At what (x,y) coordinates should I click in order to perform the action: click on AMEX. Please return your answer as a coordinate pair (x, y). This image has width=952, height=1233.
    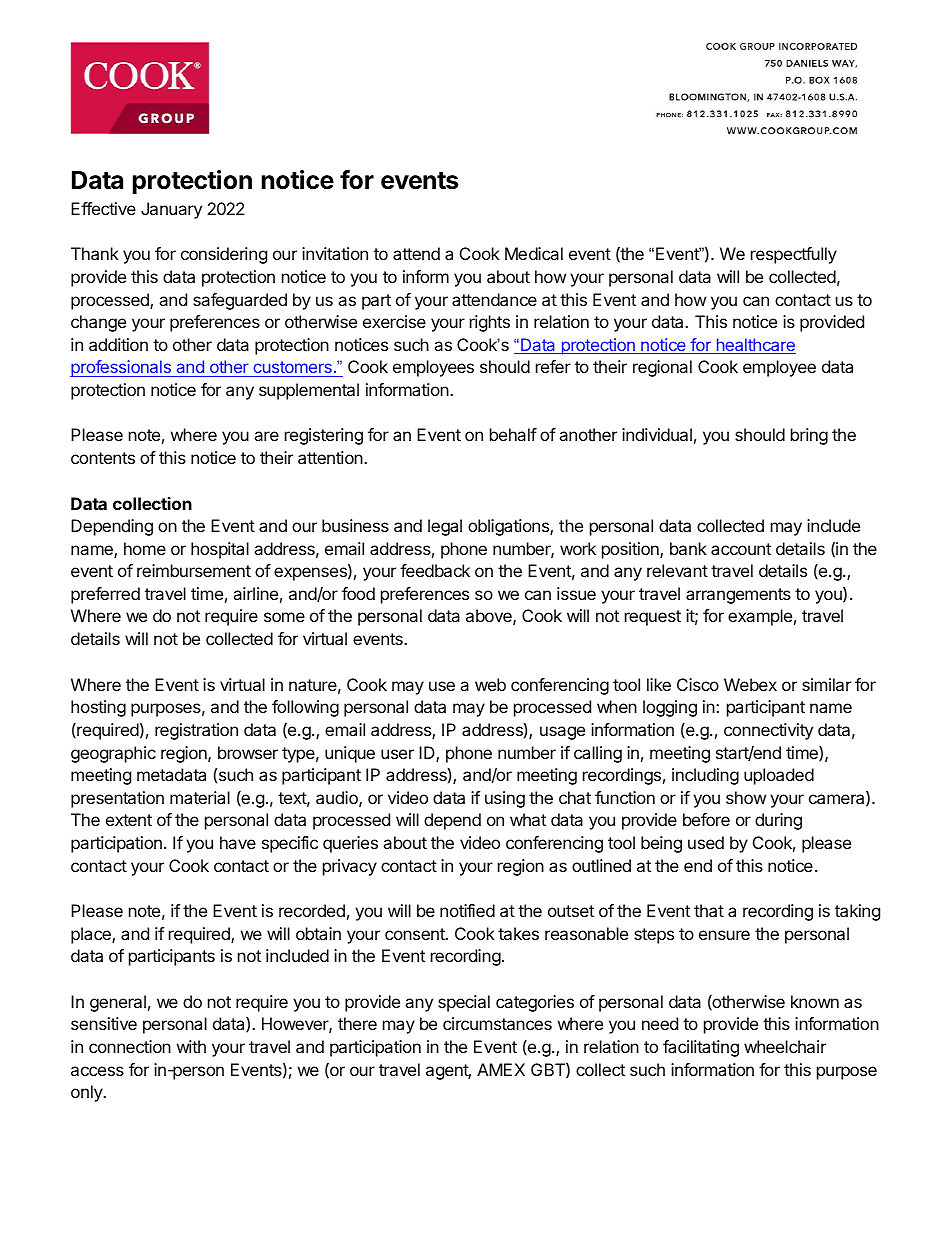
    Looking at the image, I should click on (501, 1069).
